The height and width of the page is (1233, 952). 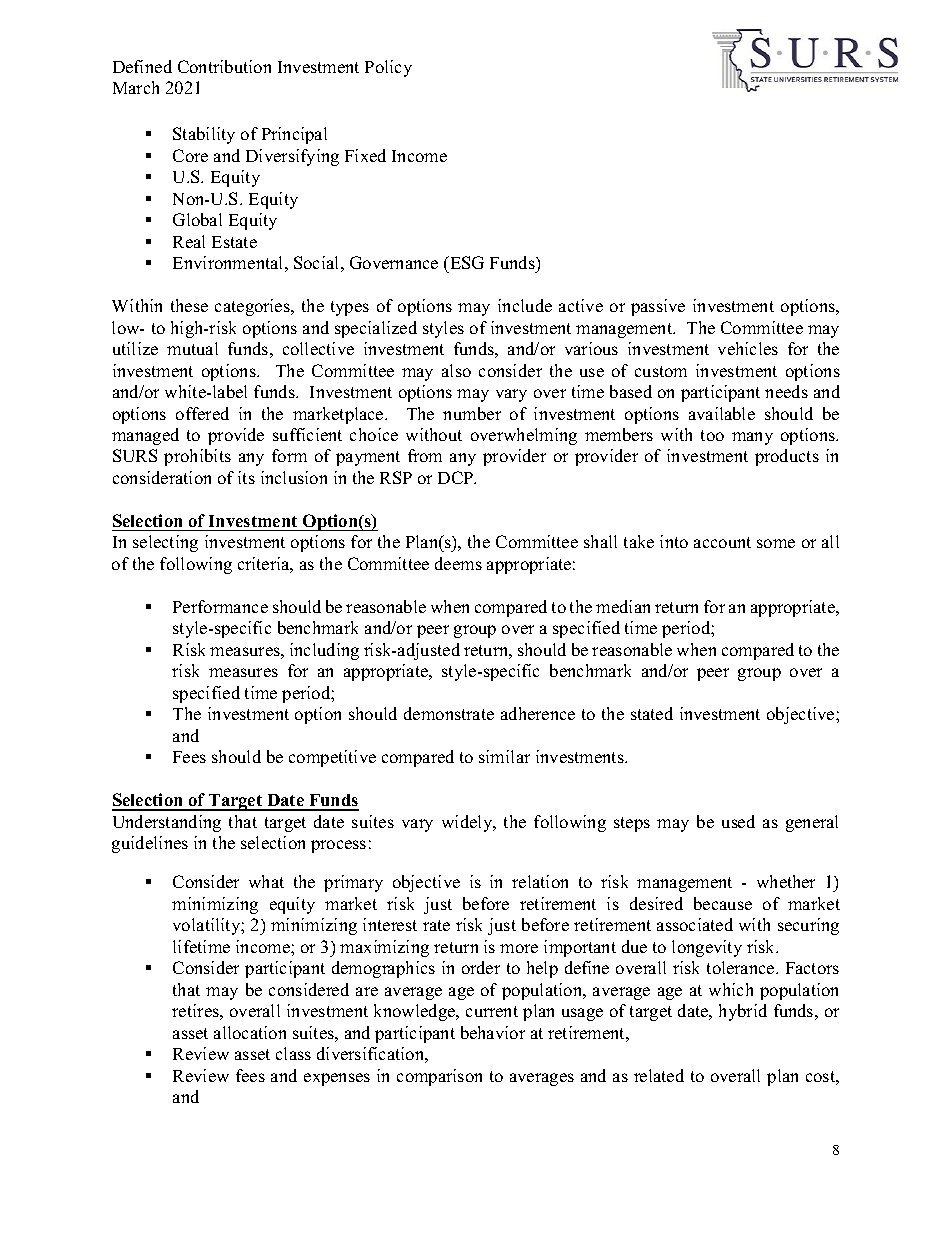 I want to click on passive, so click(x=658, y=307).
